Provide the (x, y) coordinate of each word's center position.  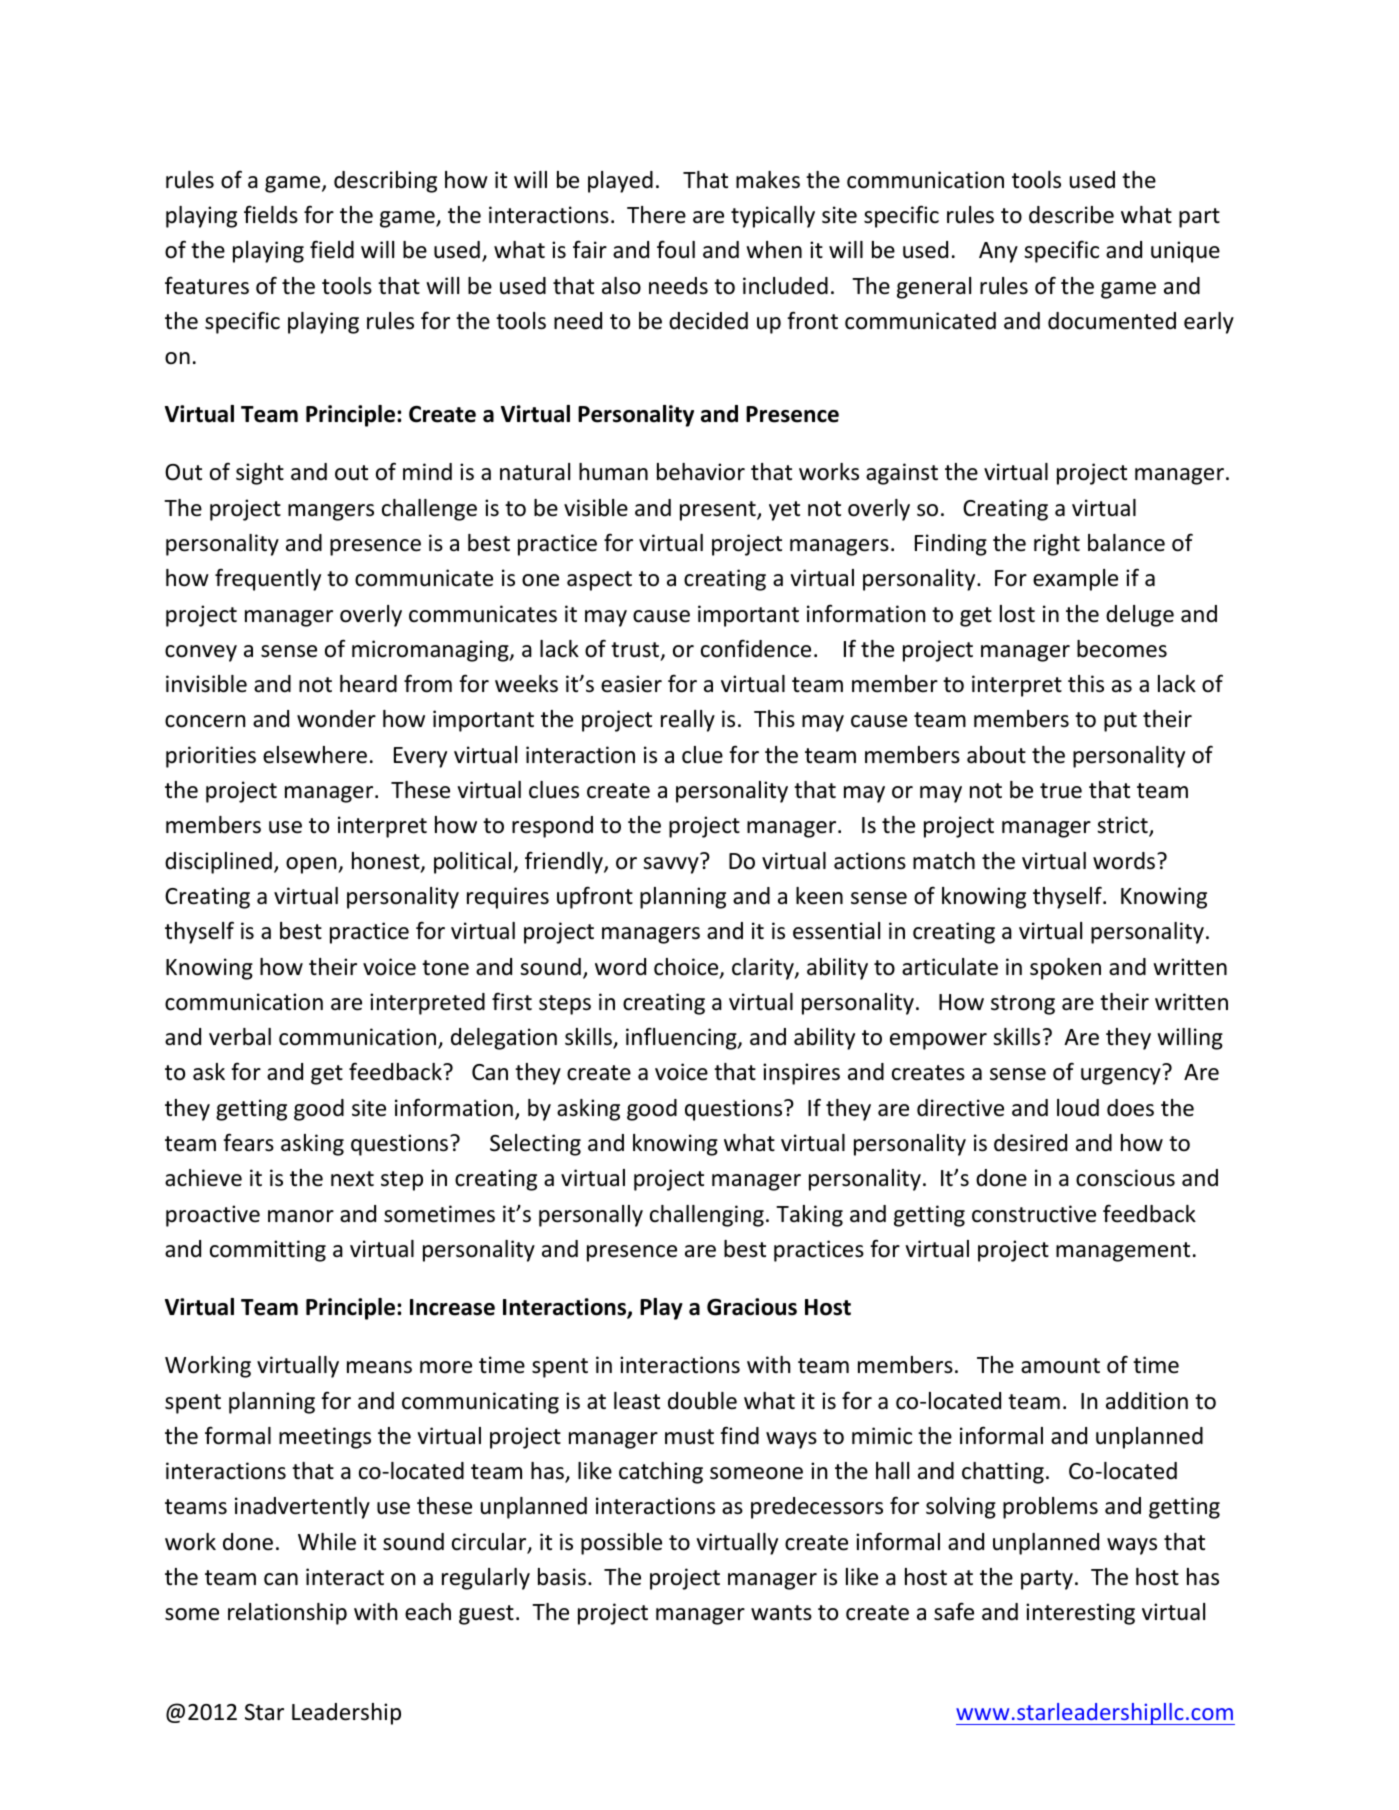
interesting (1080, 1614)
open (312, 865)
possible (621, 1544)
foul (676, 249)
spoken (1065, 969)
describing (385, 182)
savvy (671, 865)
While (327, 1542)
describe (1071, 215)
